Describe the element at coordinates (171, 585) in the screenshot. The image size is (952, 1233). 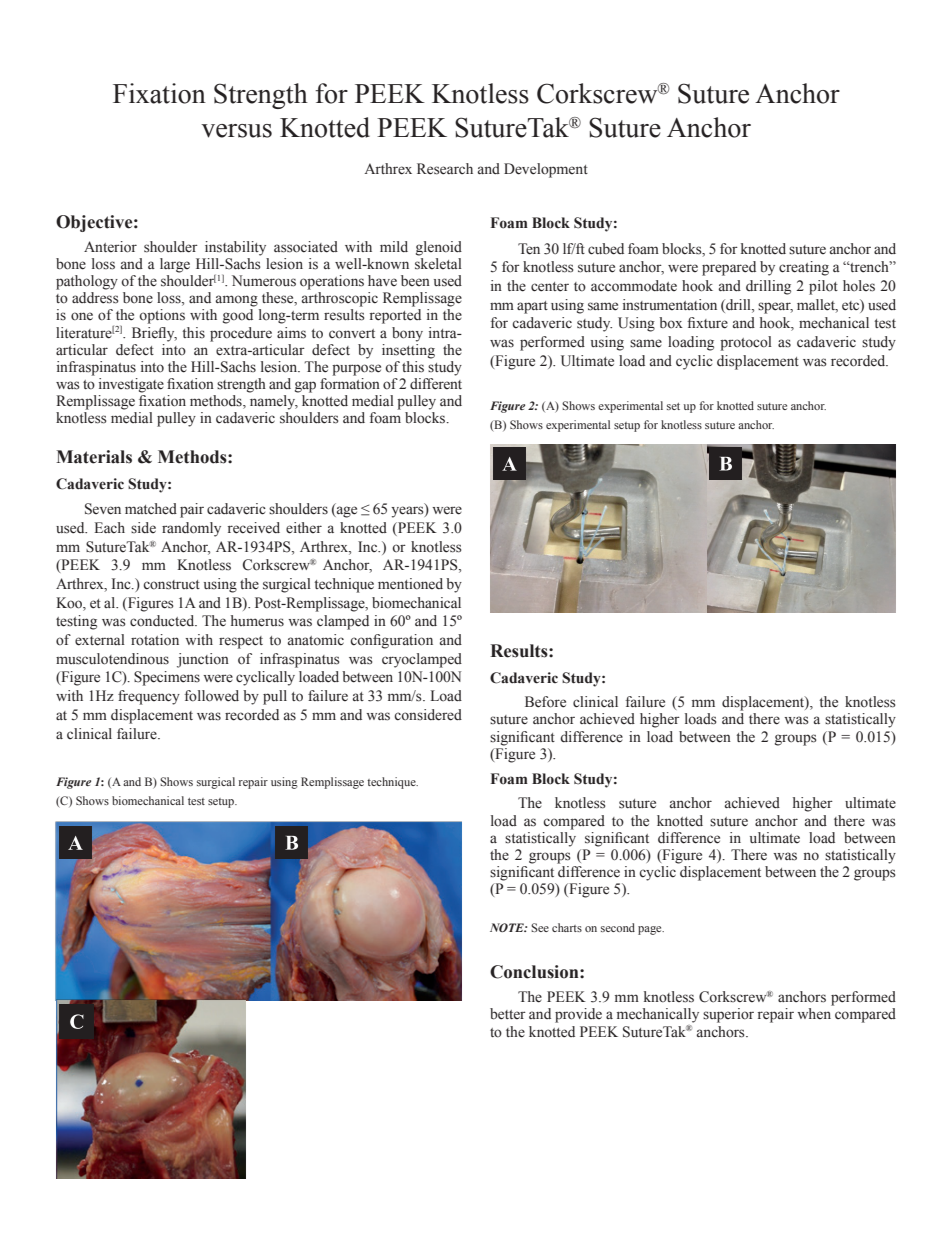
I see `construct` at that location.
